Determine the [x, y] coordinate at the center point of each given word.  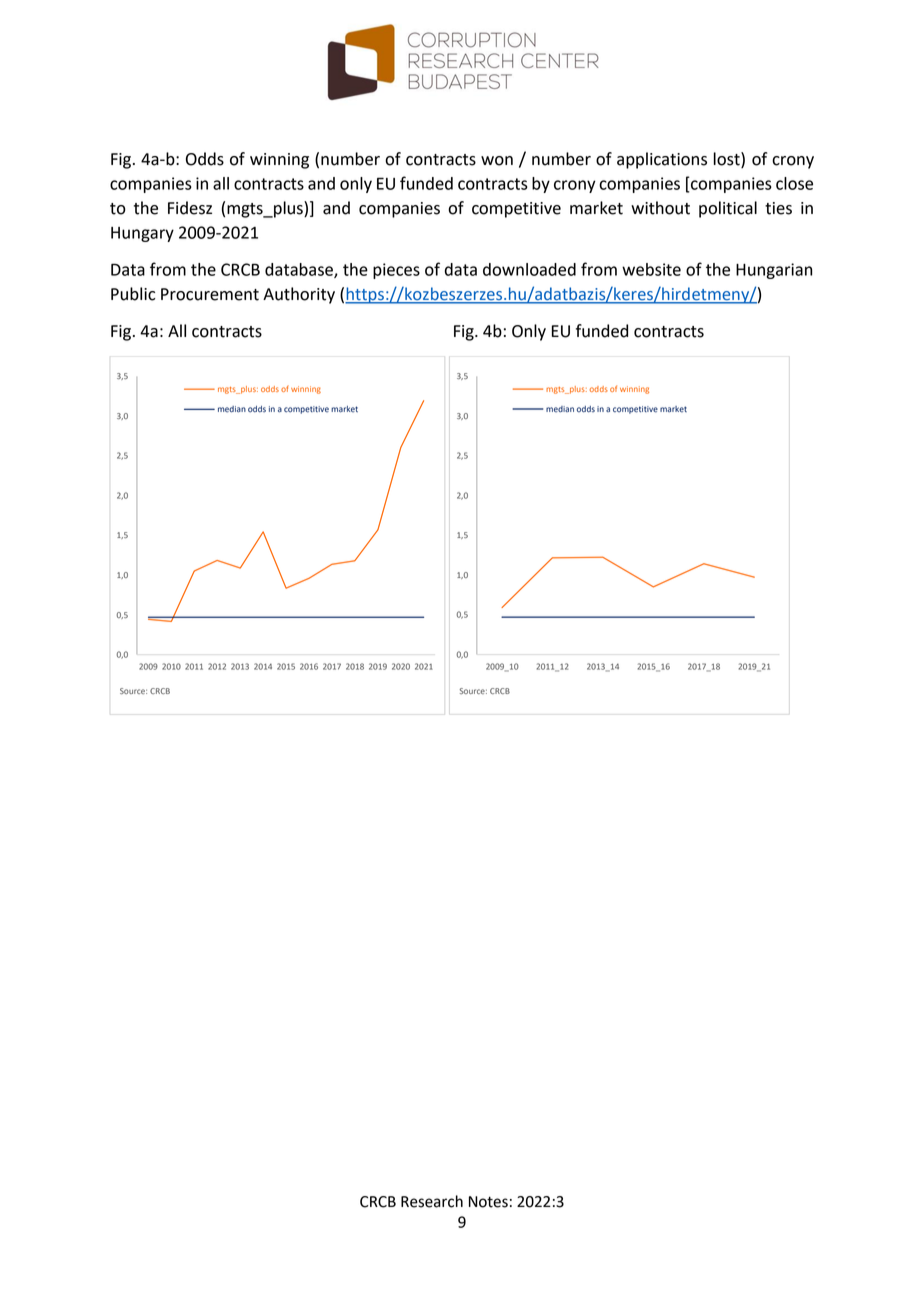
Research [432, 1201]
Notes [488, 1202]
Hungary [142, 234]
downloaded [529, 269]
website [651, 269]
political [728, 209]
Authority [299, 295]
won [497, 161]
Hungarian [774, 271]
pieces [396, 271]
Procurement [210, 294]
